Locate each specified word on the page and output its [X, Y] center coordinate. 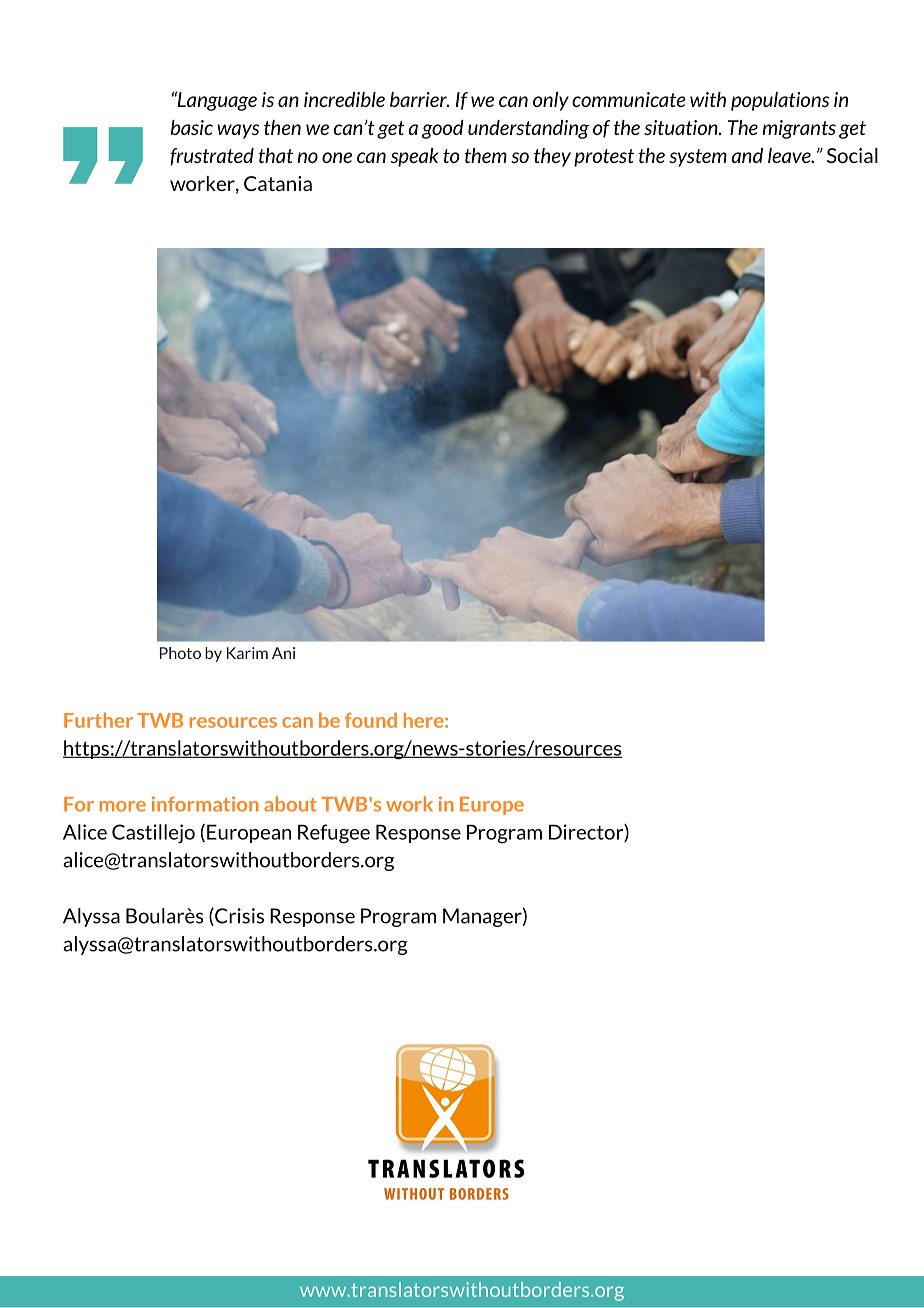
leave [790, 155]
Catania [278, 183]
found [371, 720]
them [485, 155]
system [698, 158]
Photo [180, 653]
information [205, 804]
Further [98, 720]
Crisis [238, 917]
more [123, 806]
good [443, 129]
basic [192, 127]
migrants [799, 129]
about [290, 804]
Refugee [334, 834]
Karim [247, 653]
